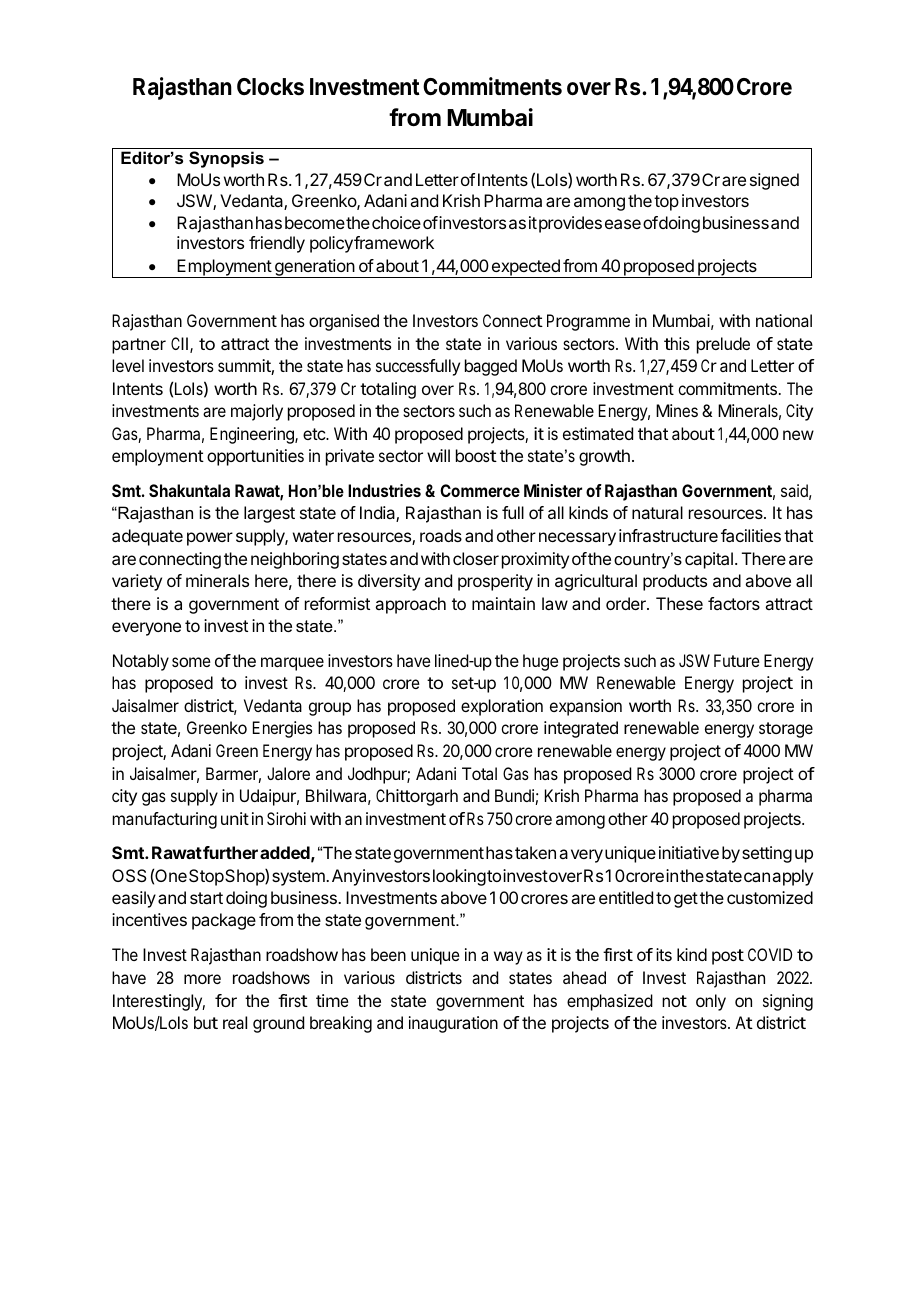 The width and height of the image is (924, 1307). What do you see at coordinates (502, 707) in the image?
I see `exploration` at bounding box center [502, 707].
